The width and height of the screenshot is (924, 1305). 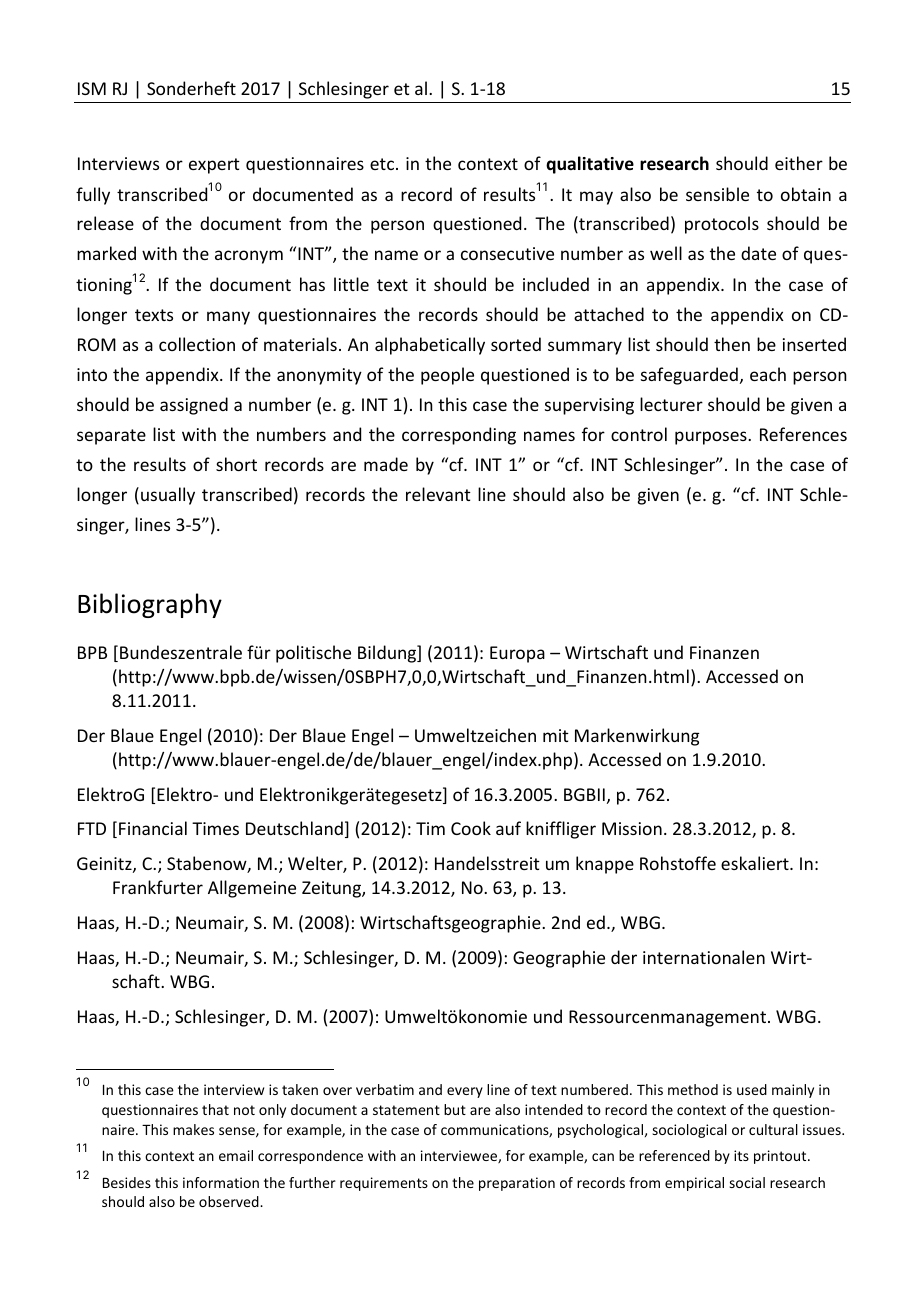 What do you see at coordinates (383, 164) in the screenshot?
I see `etc` at bounding box center [383, 164].
